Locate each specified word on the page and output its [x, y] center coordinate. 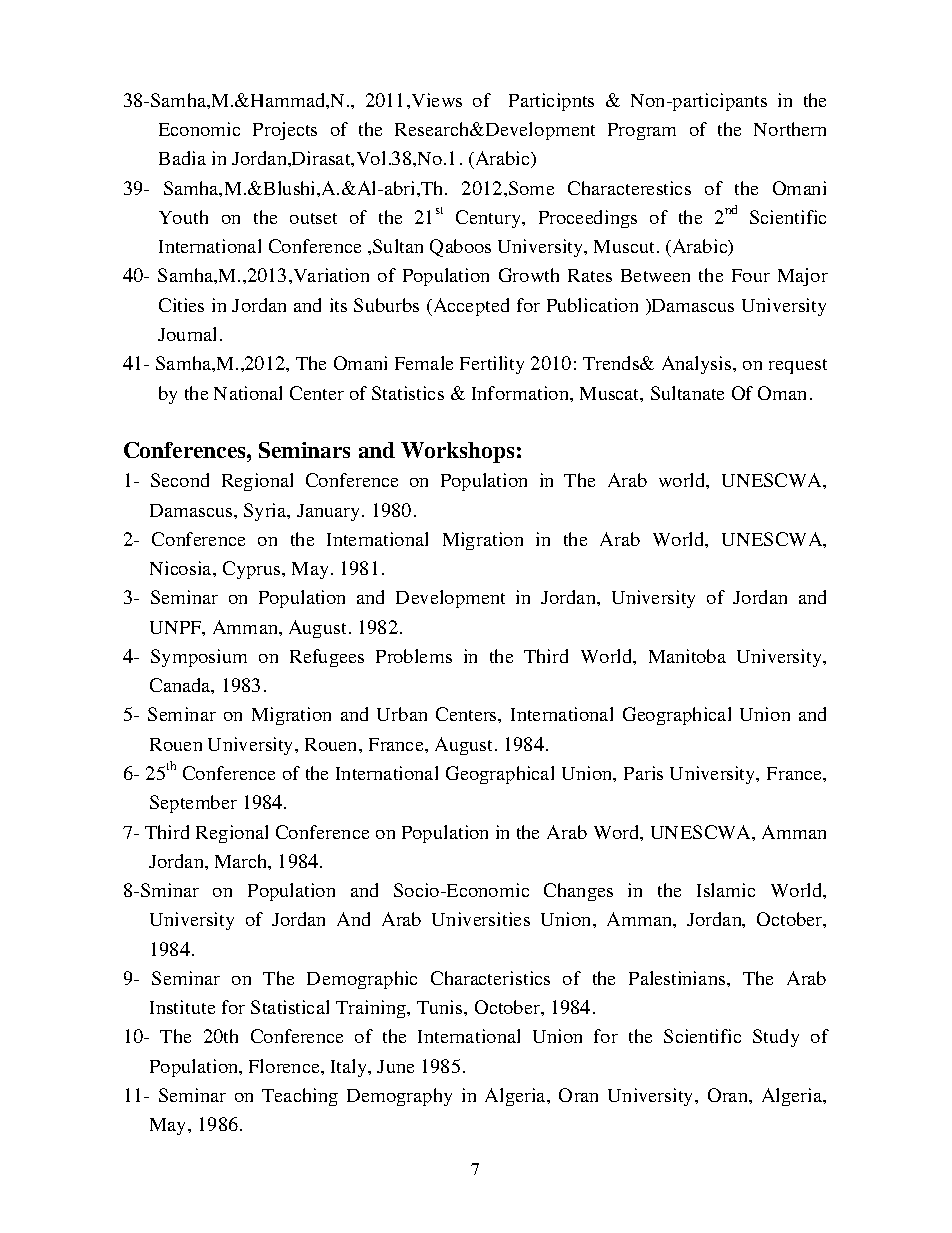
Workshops [457, 452]
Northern [790, 129]
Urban [402, 714]
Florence [285, 1066]
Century [489, 219]
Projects [285, 131]
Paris [643, 773]
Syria [266, 512]
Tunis [441, 1007]
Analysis [698, 365]
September [193, 804]
